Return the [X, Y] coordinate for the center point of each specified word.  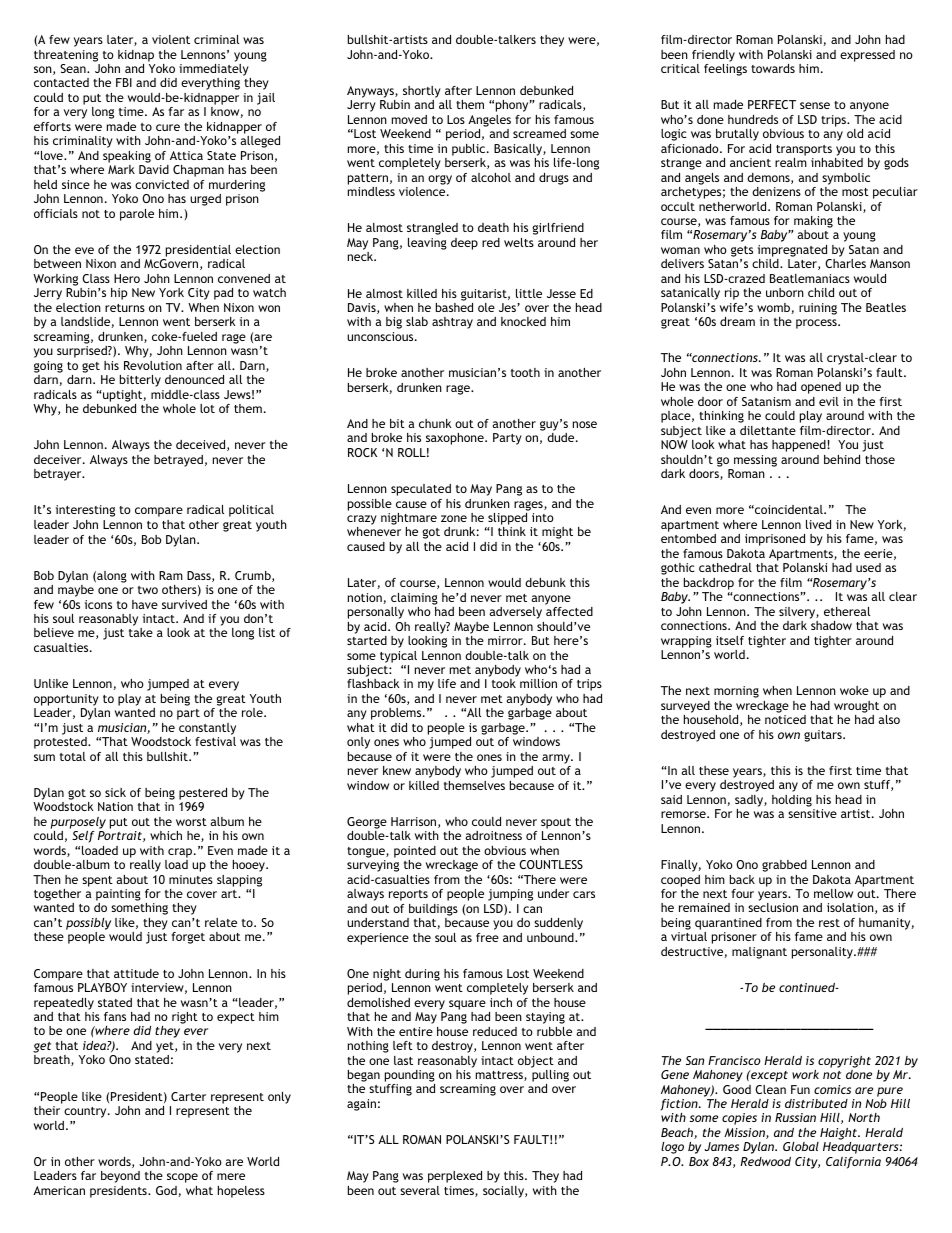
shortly [422, 92]
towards [773, 68]
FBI [124, 82]
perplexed [455, 1177]
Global [801, 1146]
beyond [120, 1177]
